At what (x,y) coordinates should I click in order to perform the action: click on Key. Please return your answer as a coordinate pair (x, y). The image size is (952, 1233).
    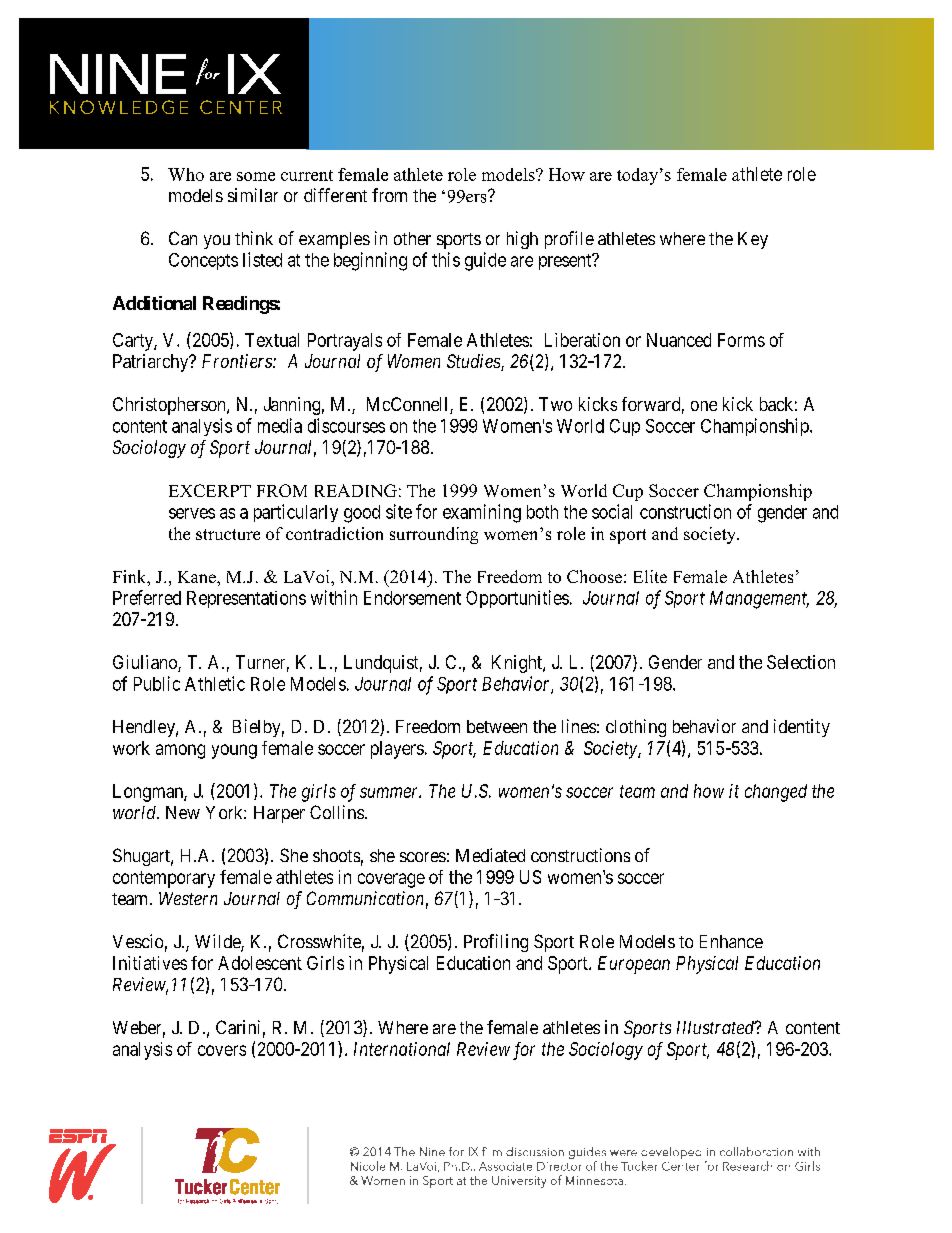
    Looking at the image, I should click on (753, 240).
